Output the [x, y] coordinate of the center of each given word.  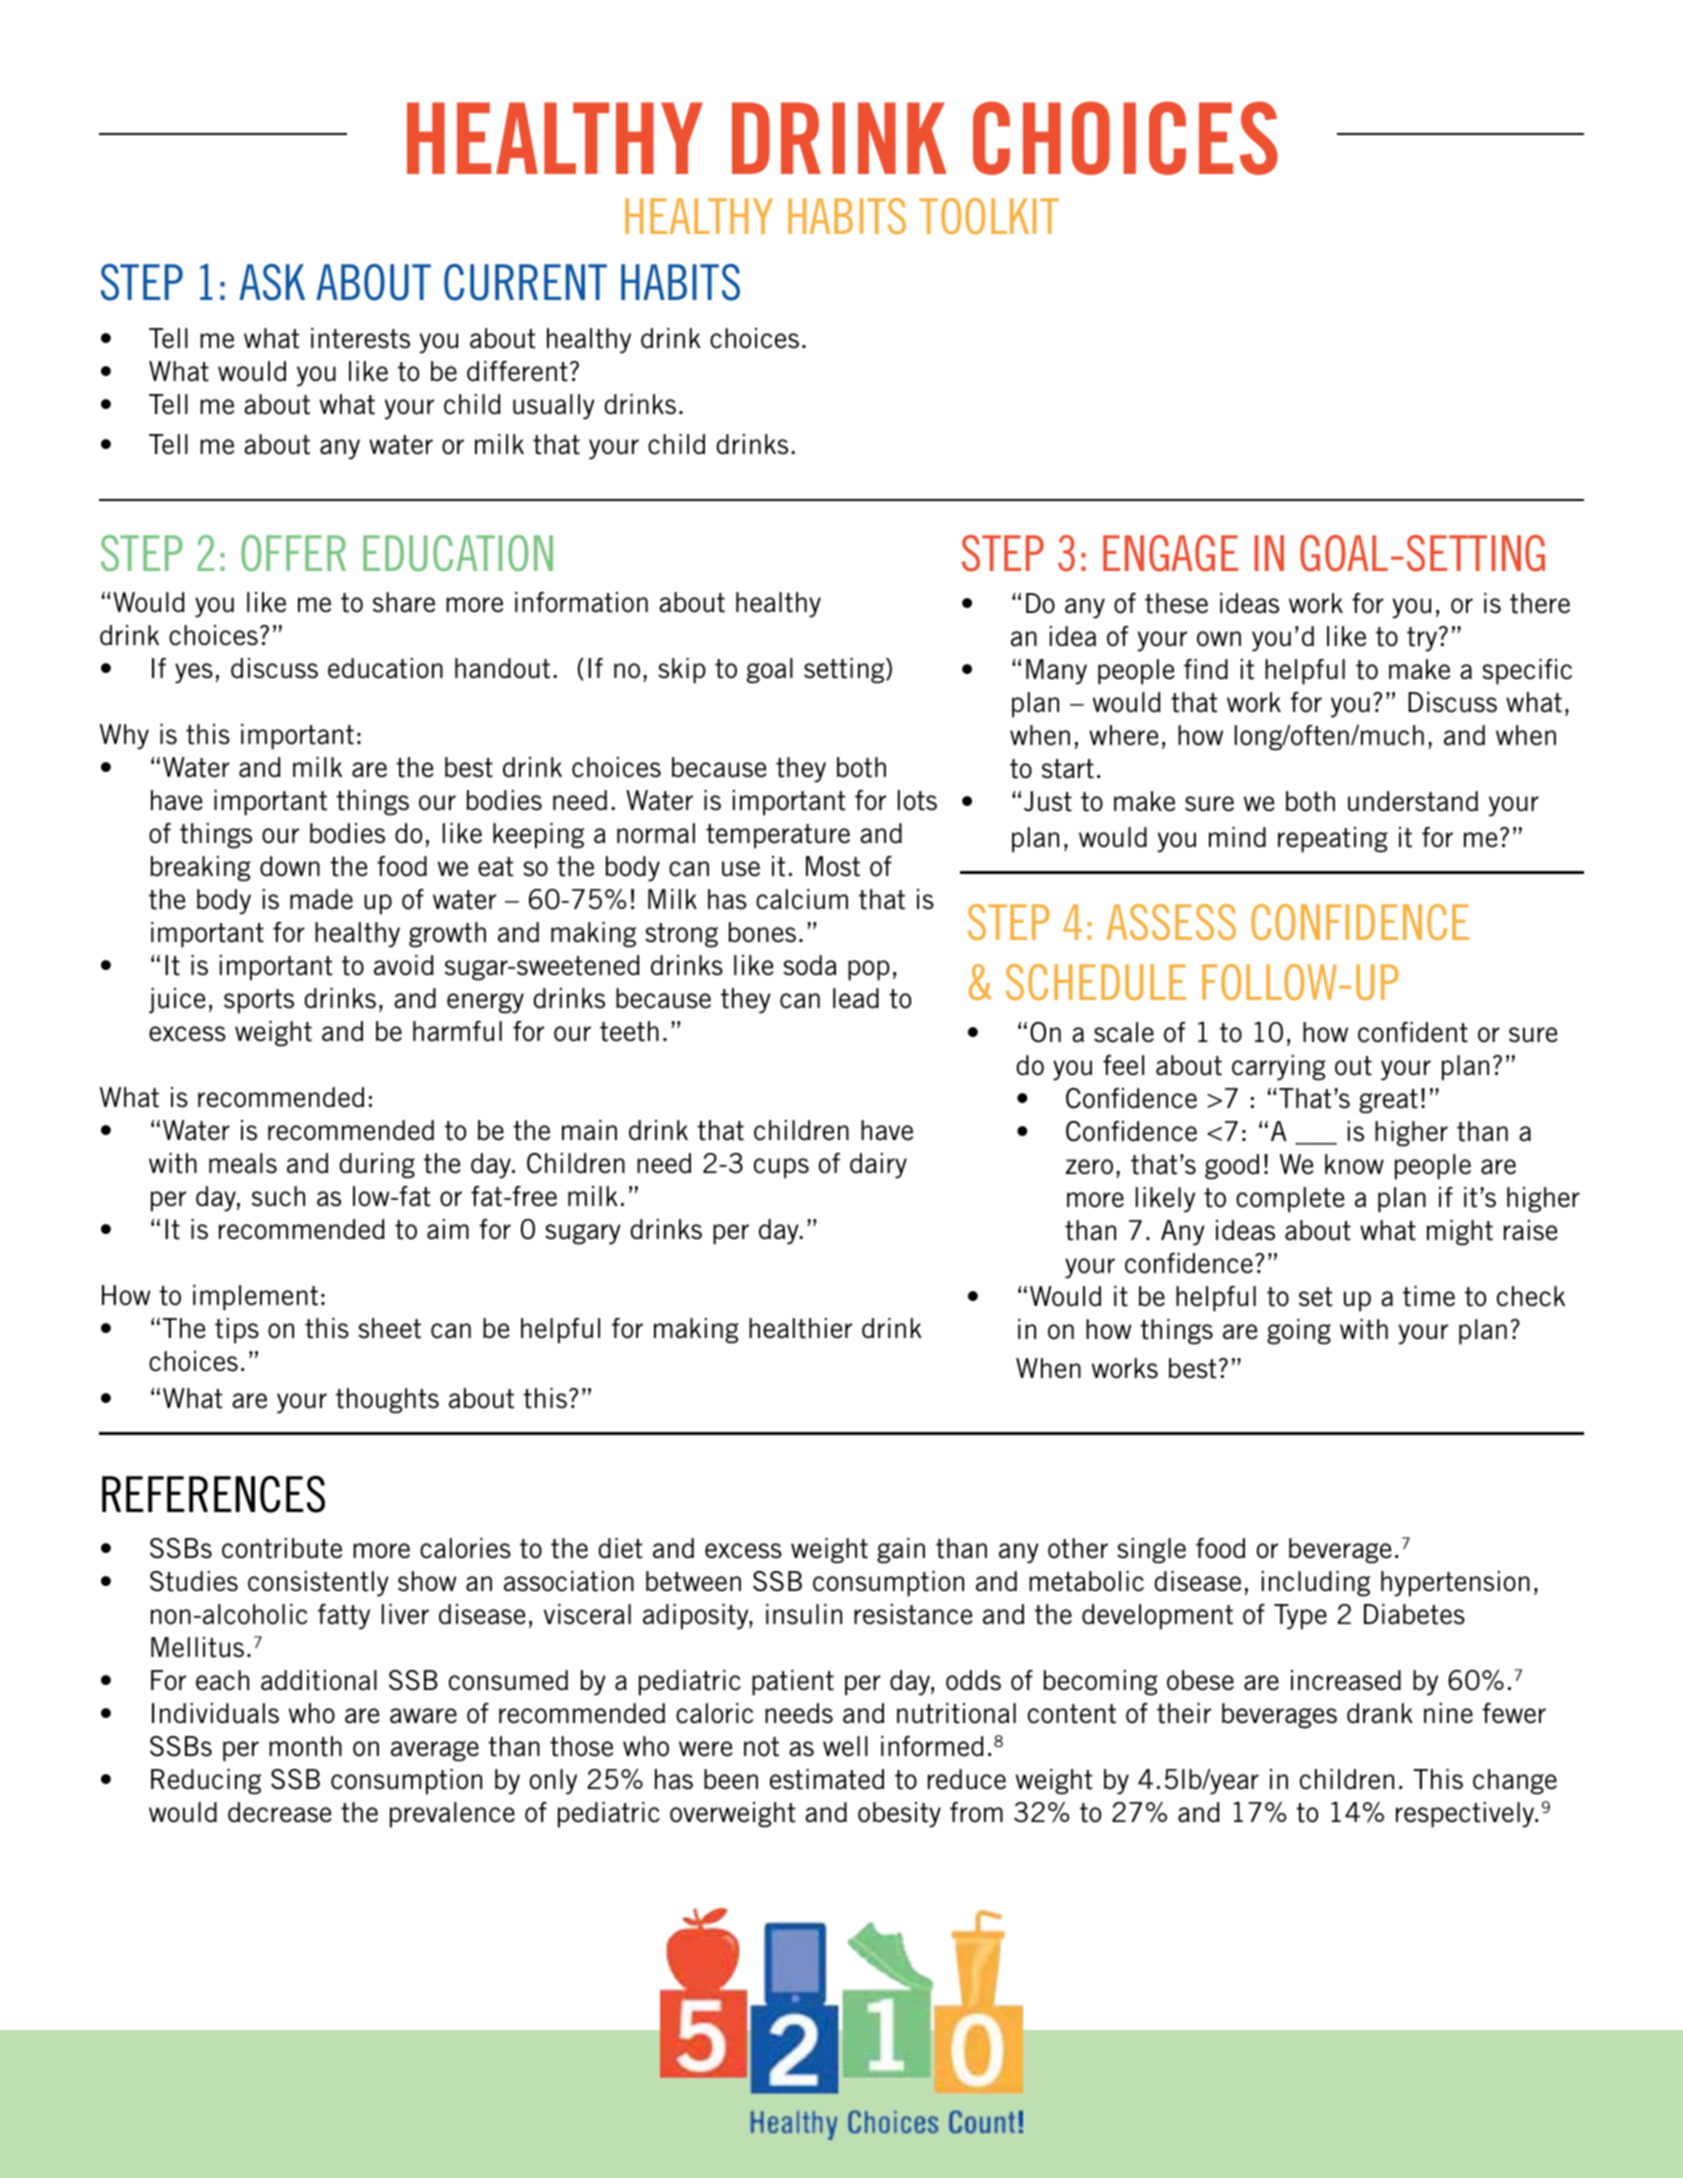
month [305, 1746]
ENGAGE [1170, 553]
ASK [272, 282]
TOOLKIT [989, 216]
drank [1380, 1713]
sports [259, 1001]
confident [1413, 1032]
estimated [827, 1779]
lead [856, 998]
